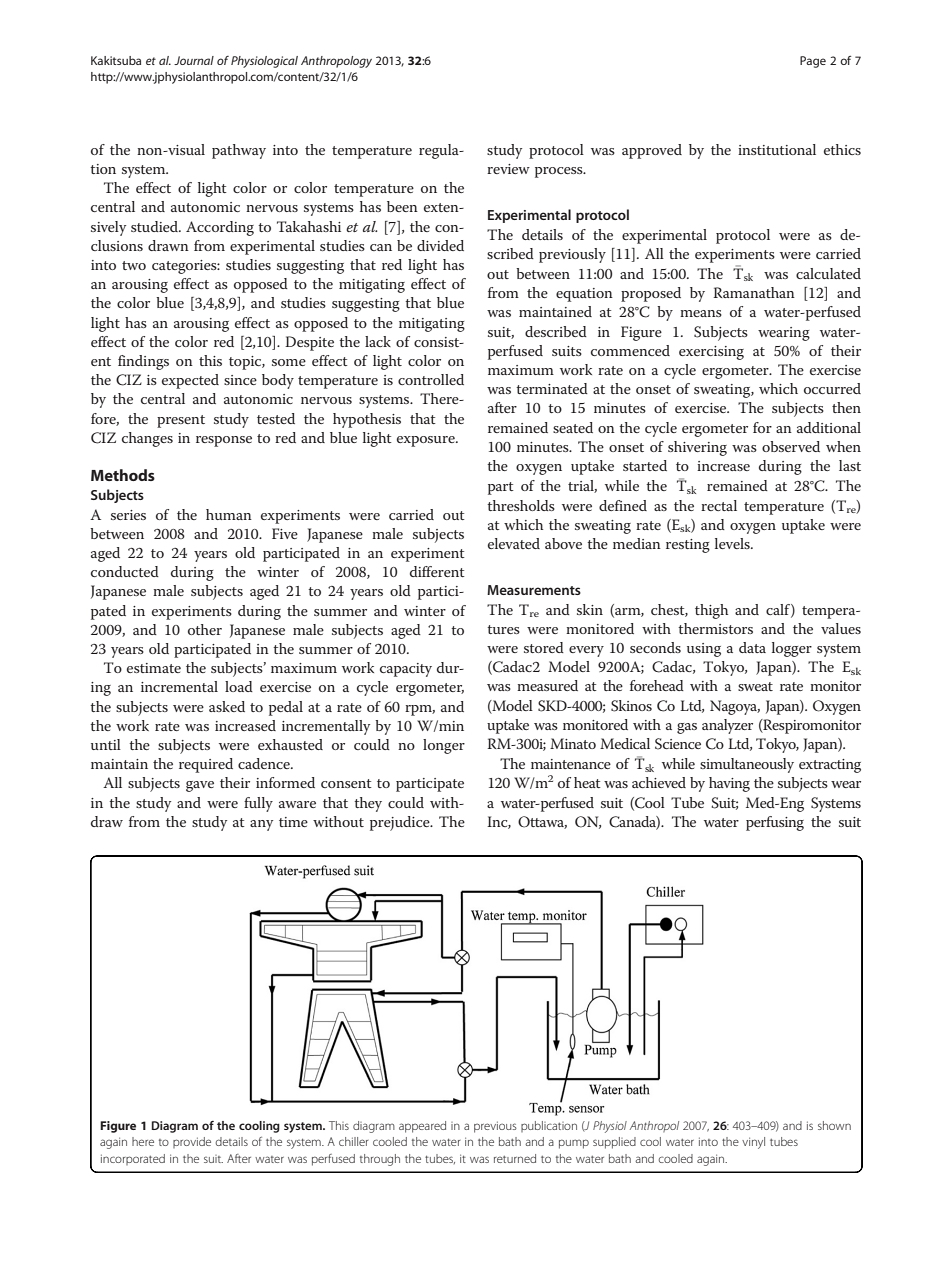  What do you see at coordinates (192, 1142) in the document?
I see `provide` at bounding box center [192, 1142].
